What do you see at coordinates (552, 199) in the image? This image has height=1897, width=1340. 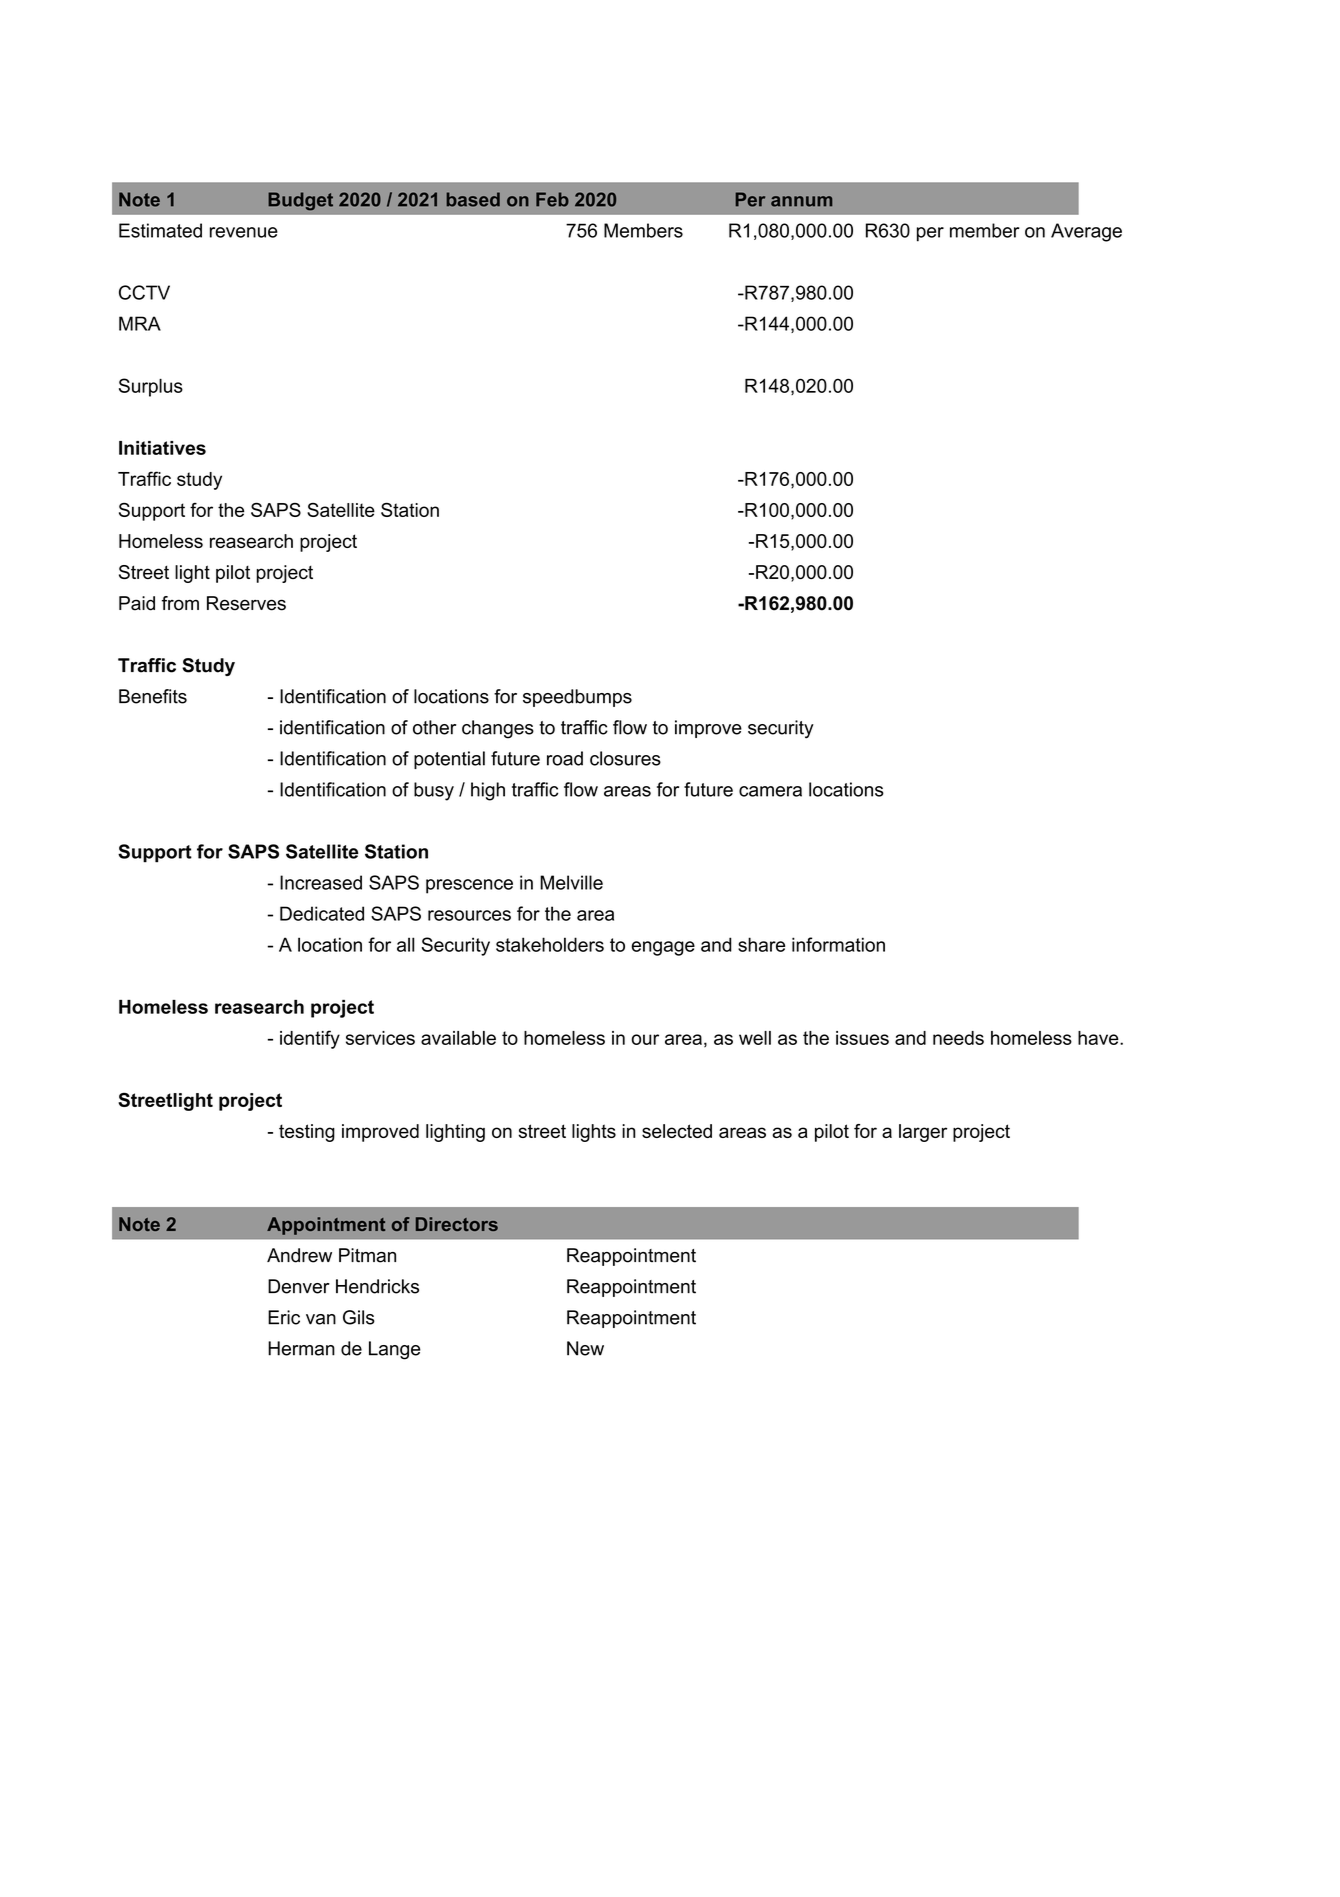 I see `Feb` at bounding box center [552, 199].
